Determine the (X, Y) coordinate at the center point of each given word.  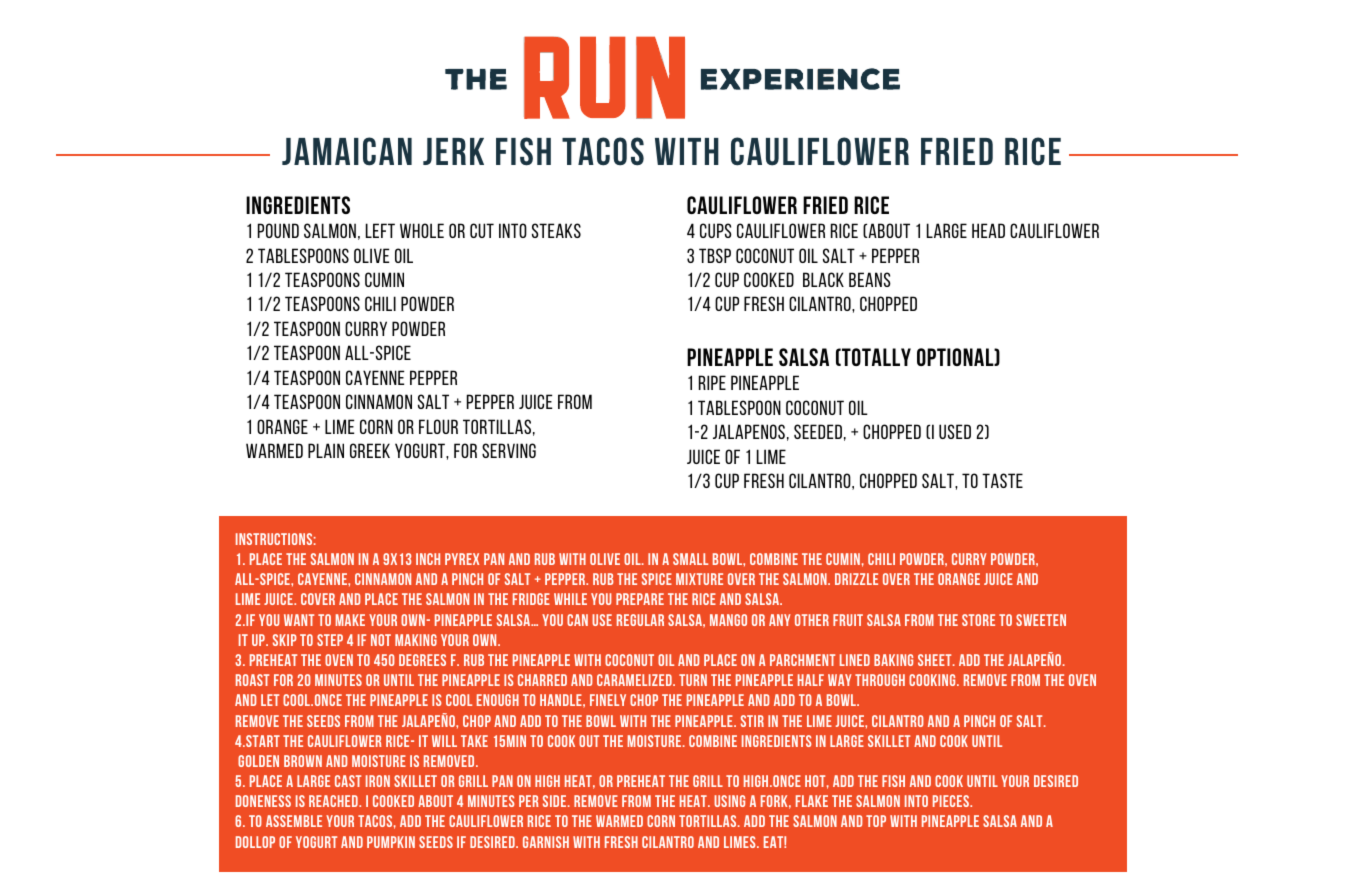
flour (438, 426)
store (978, 620)
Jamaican (347, 151)
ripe (712, 382)
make (350, 620)
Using (729, 801)
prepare (640, 599)
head (988, 230)
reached (334, 801)
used (955, 431)
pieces (952, 801)
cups (716, 230)
